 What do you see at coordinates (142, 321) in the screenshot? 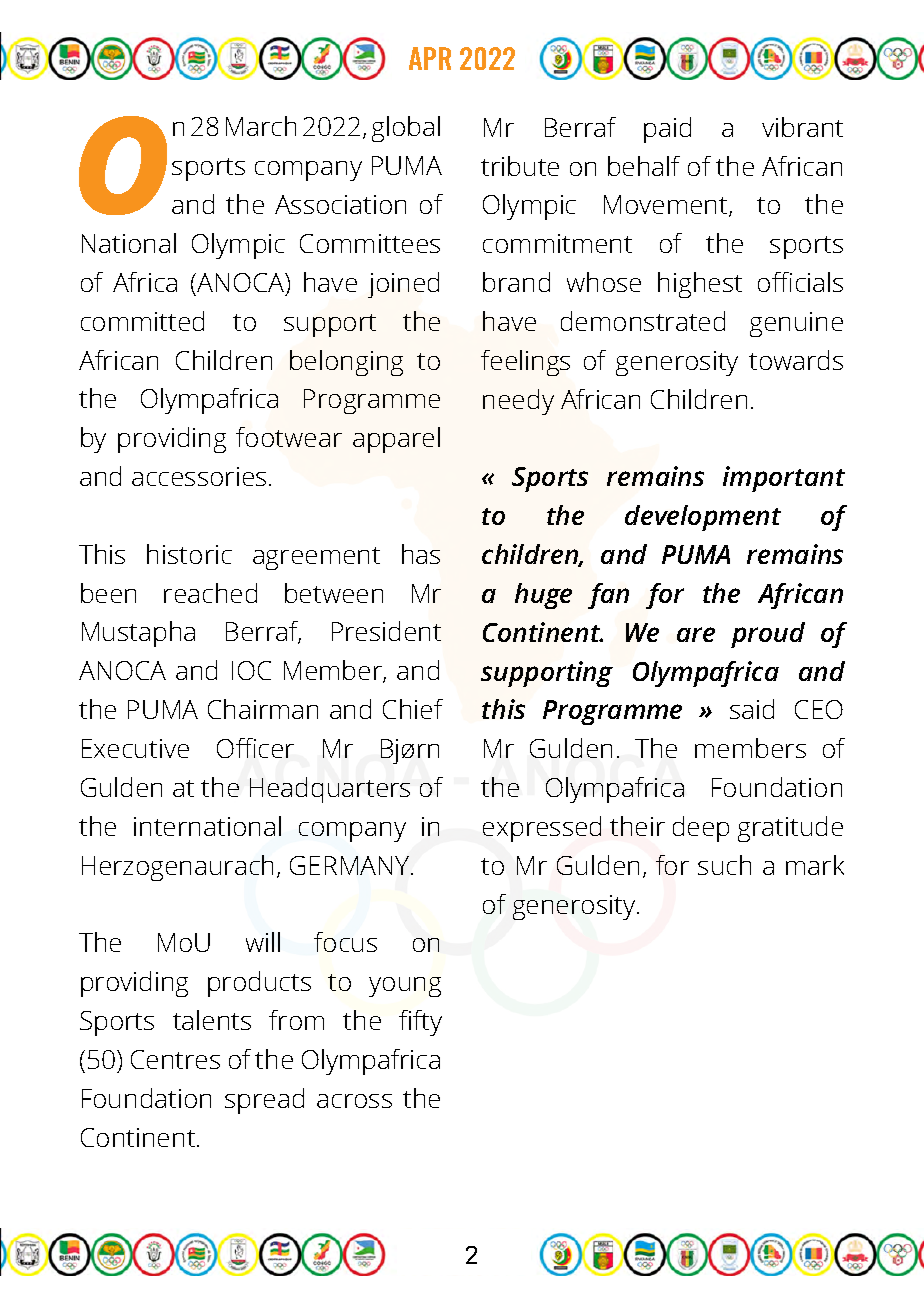
I see `committed` at bounding box center [142, 321].
